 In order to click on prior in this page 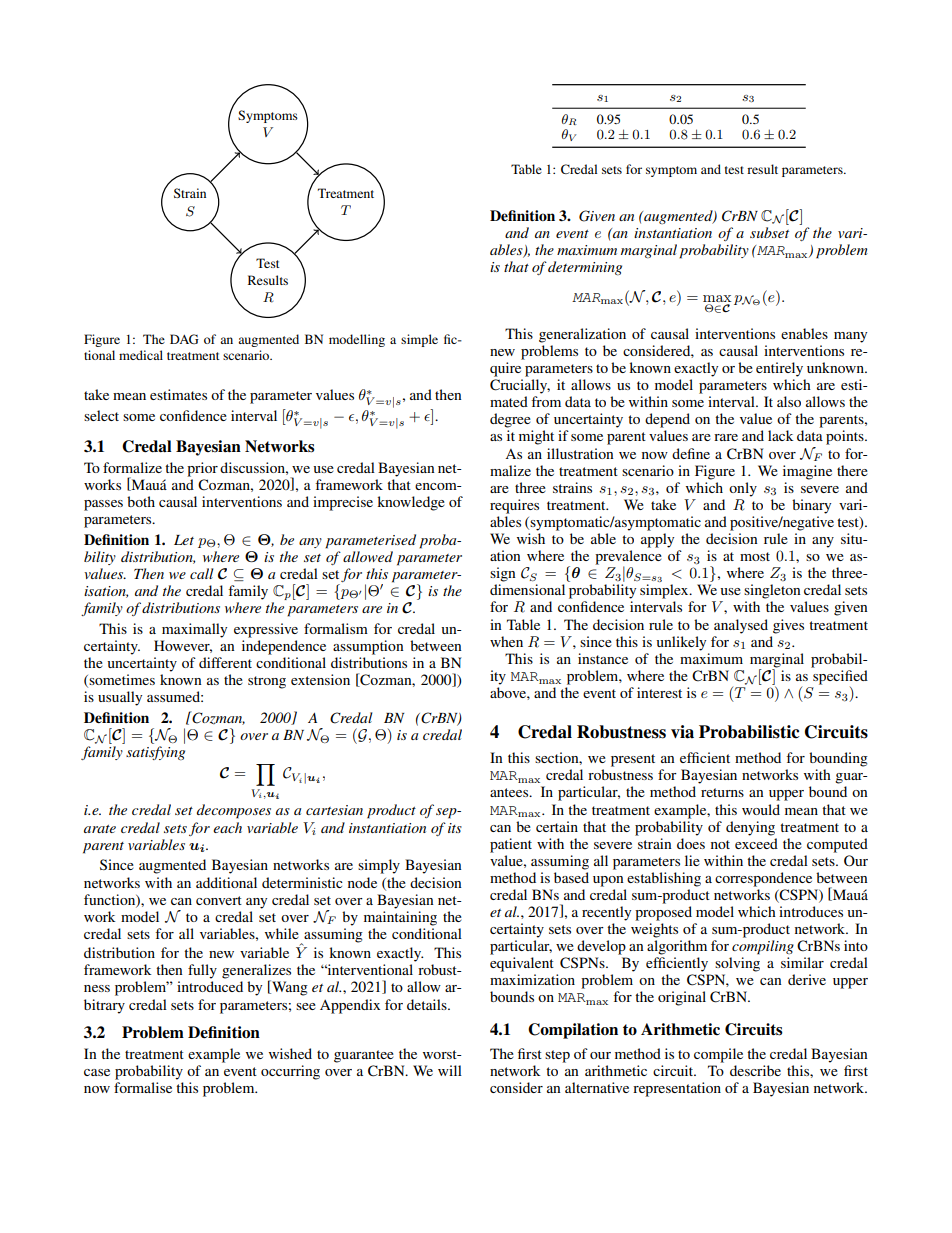, I will do `click(202, 469)`.
